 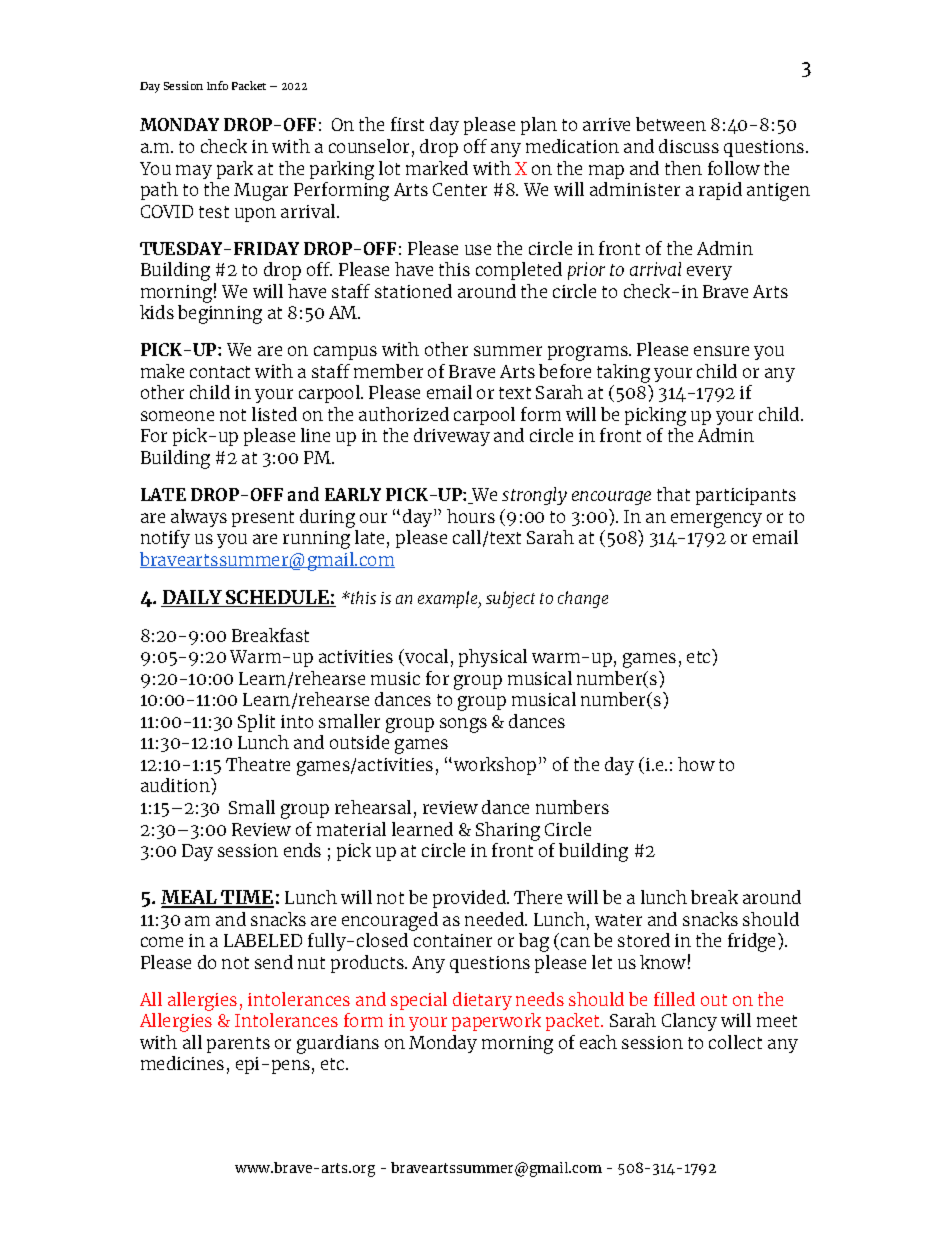 What do you see at coordinates (238, 1045) in the screenshot?
I see `parents` at bounding box center [238, 1045].
